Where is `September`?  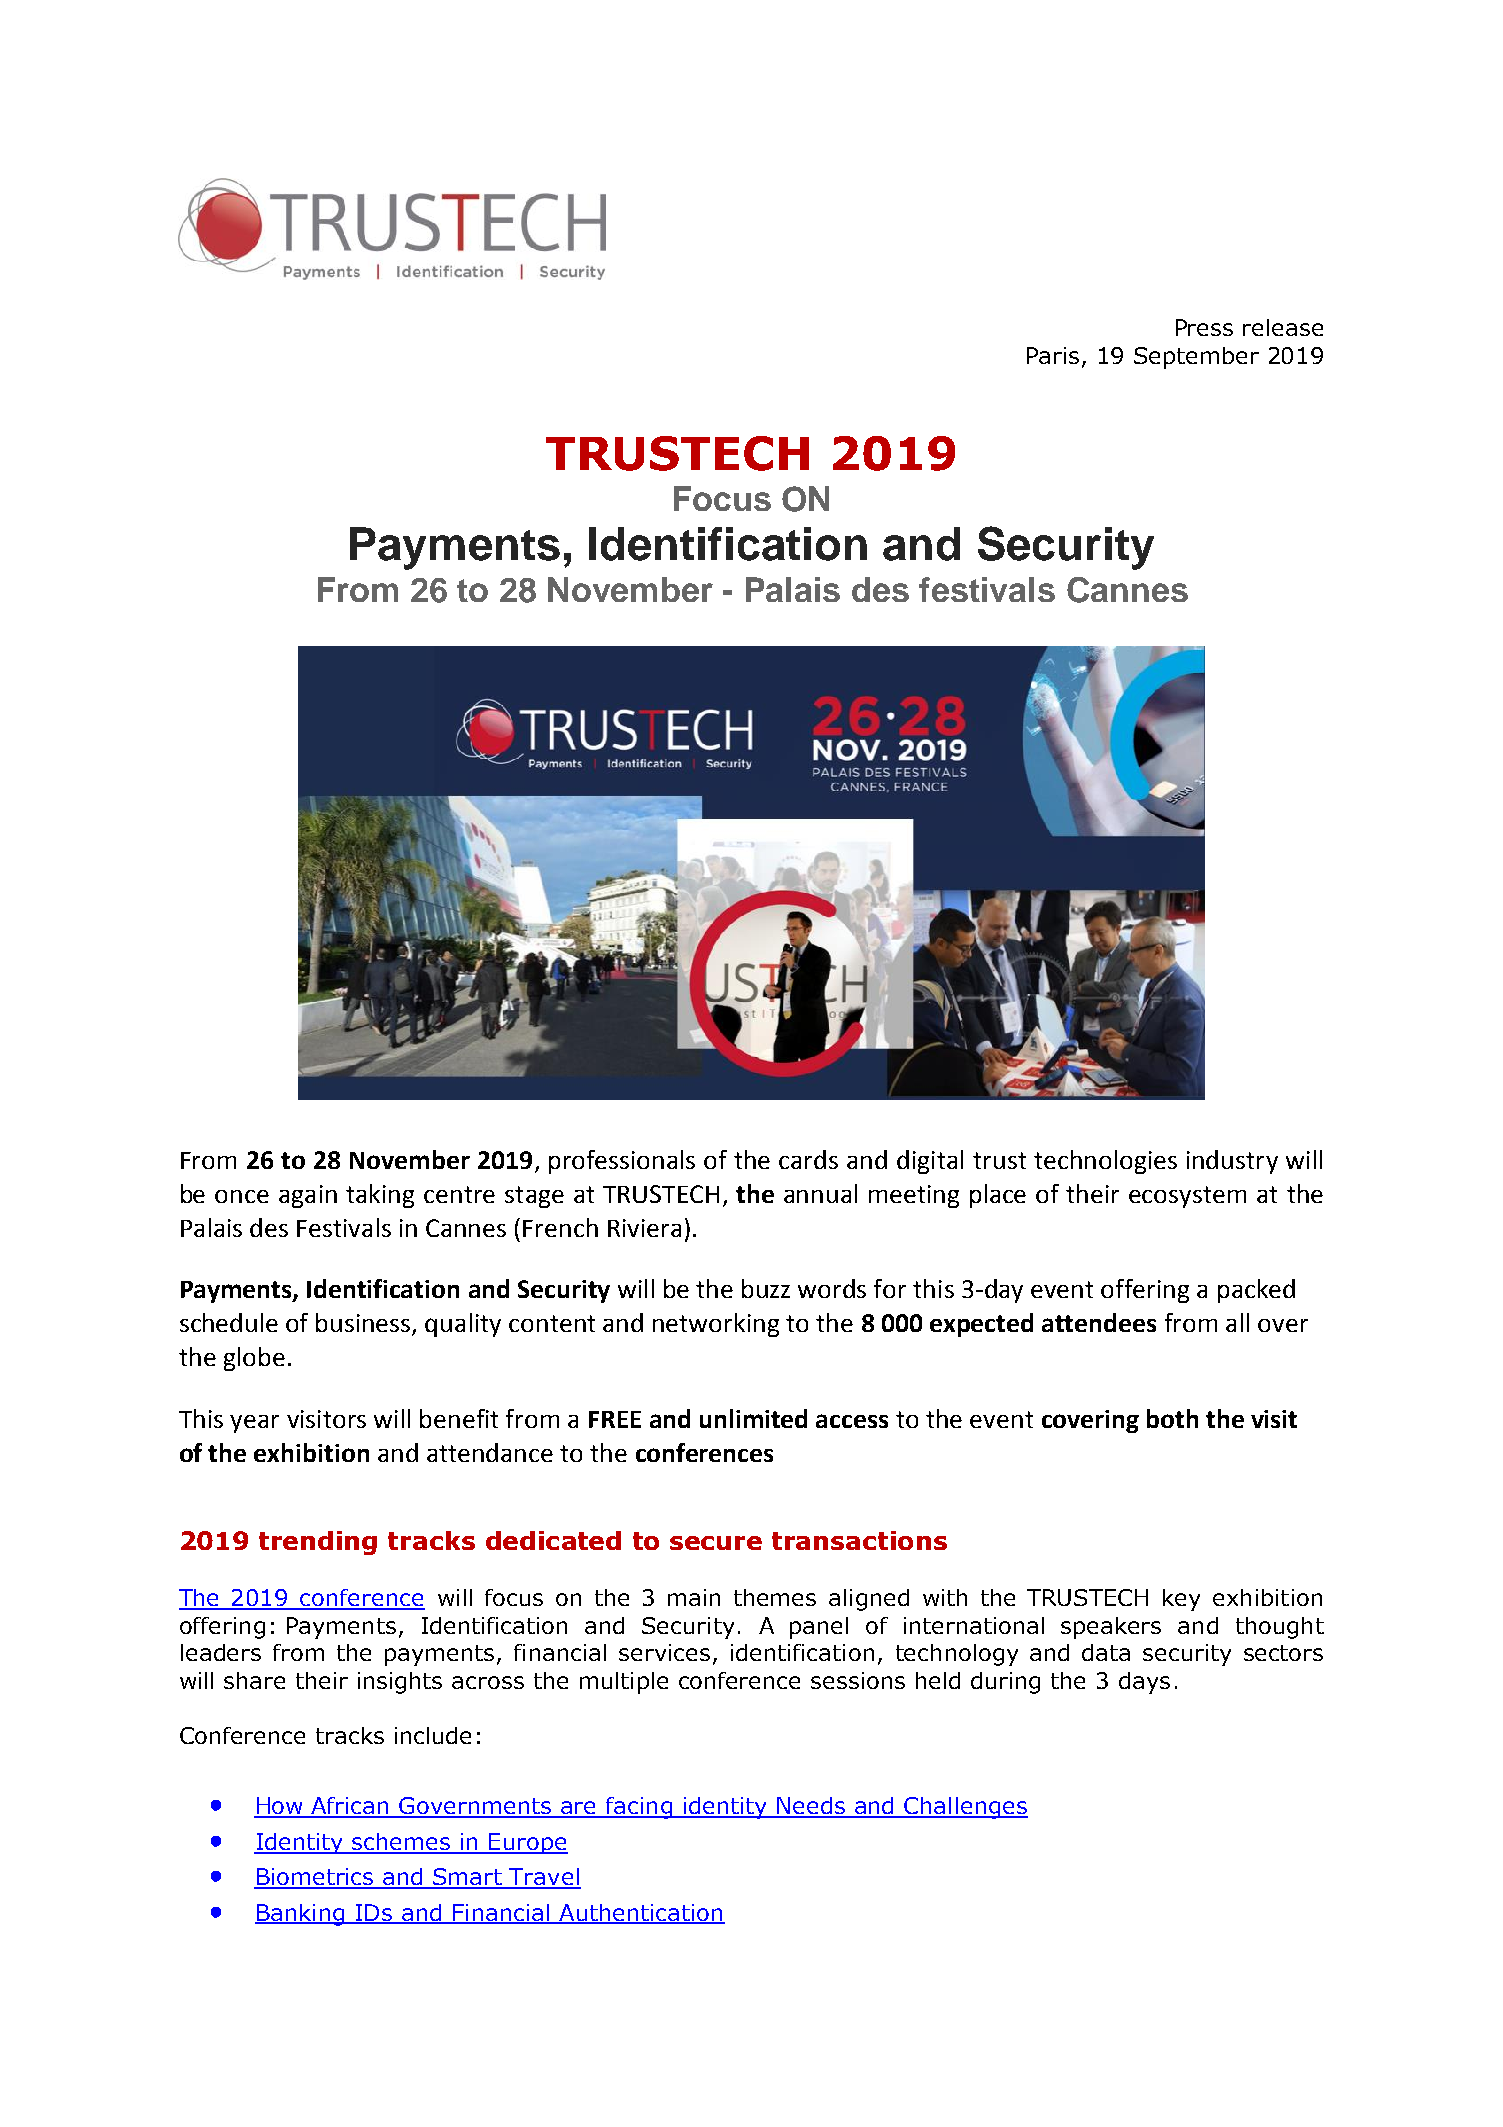
September is located at coordinates (1196, 358).
